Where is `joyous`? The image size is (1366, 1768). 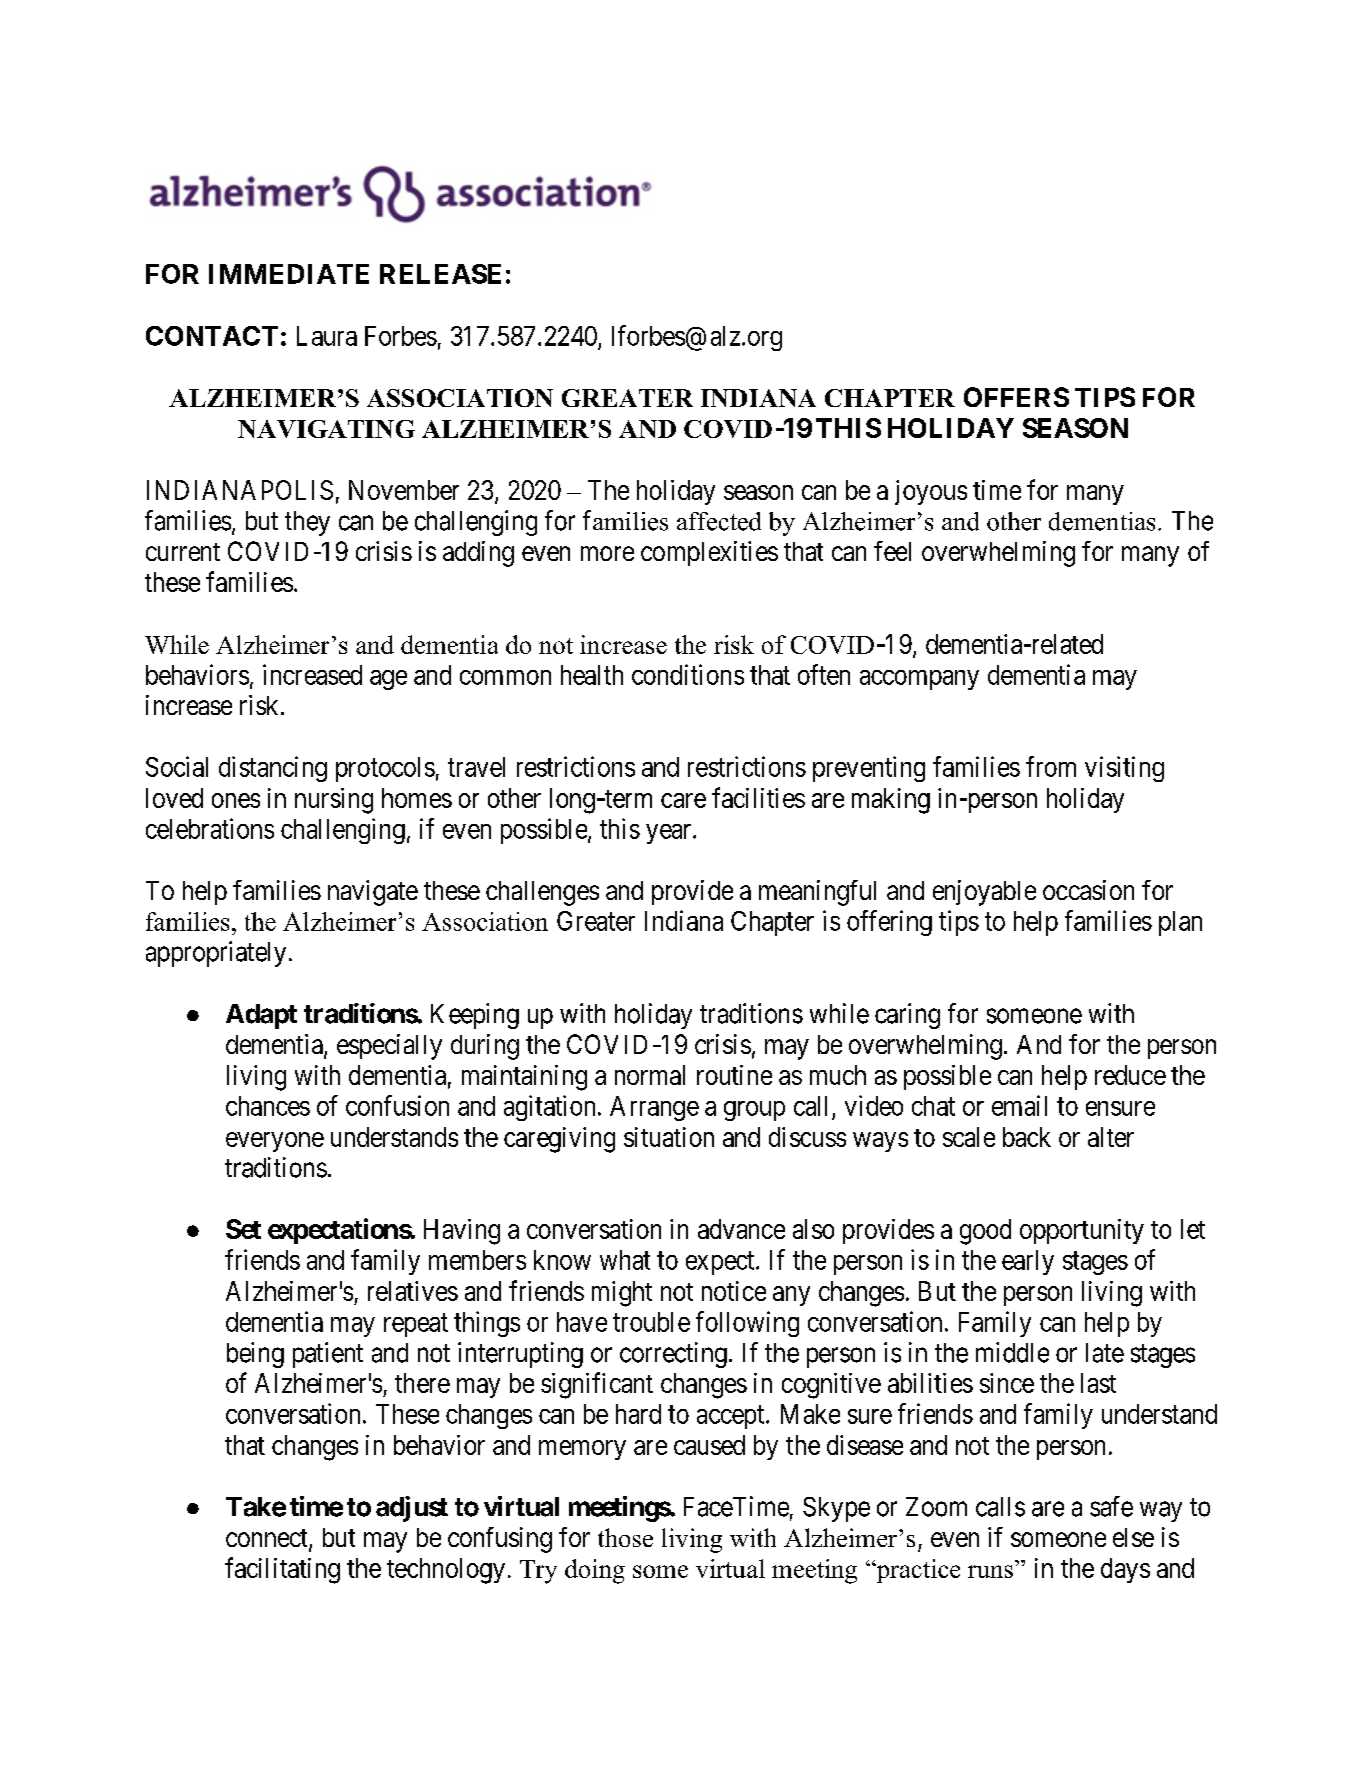 joyous is located at coordinates (931, 492).
